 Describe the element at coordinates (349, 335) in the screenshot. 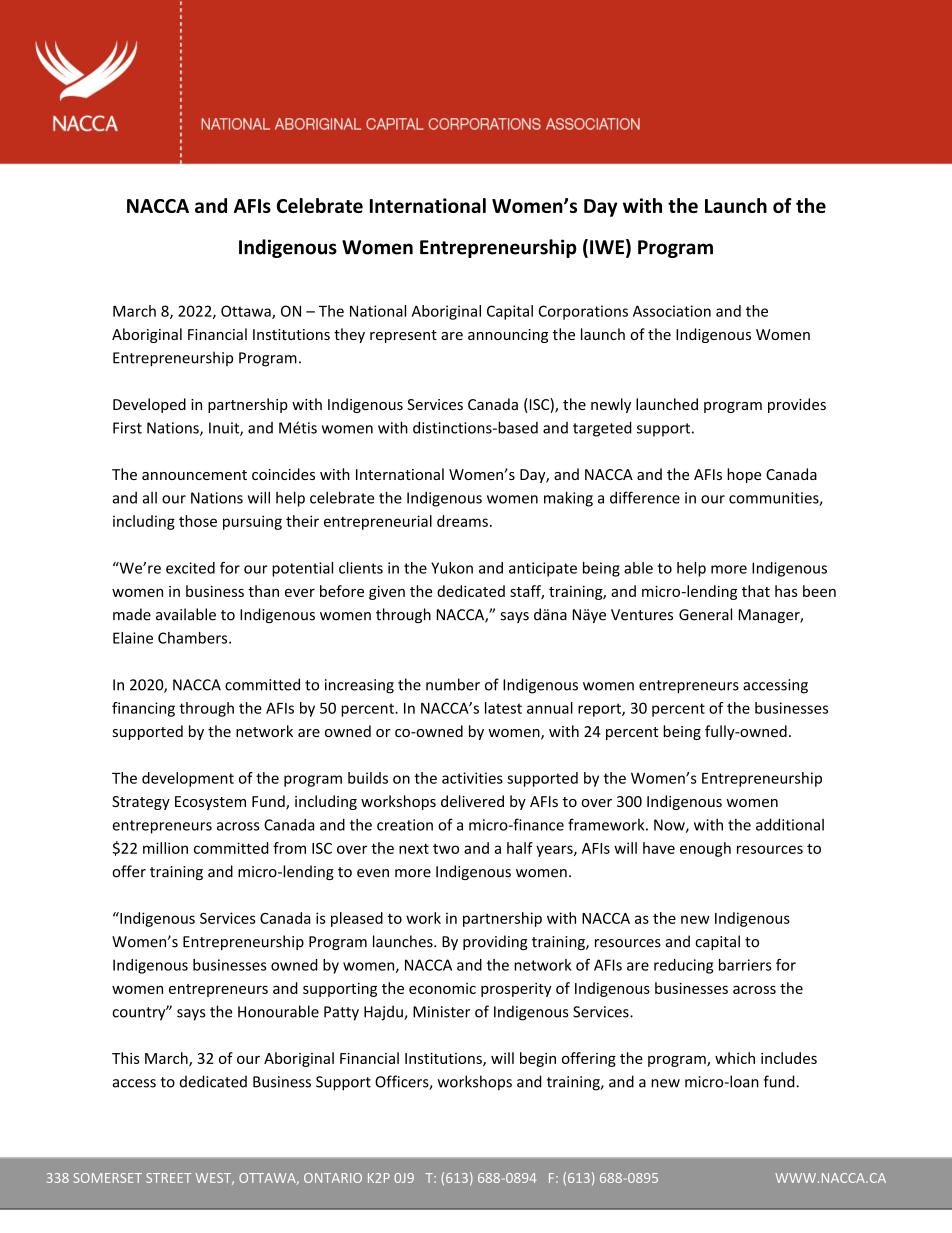

I see `they` at that location.
